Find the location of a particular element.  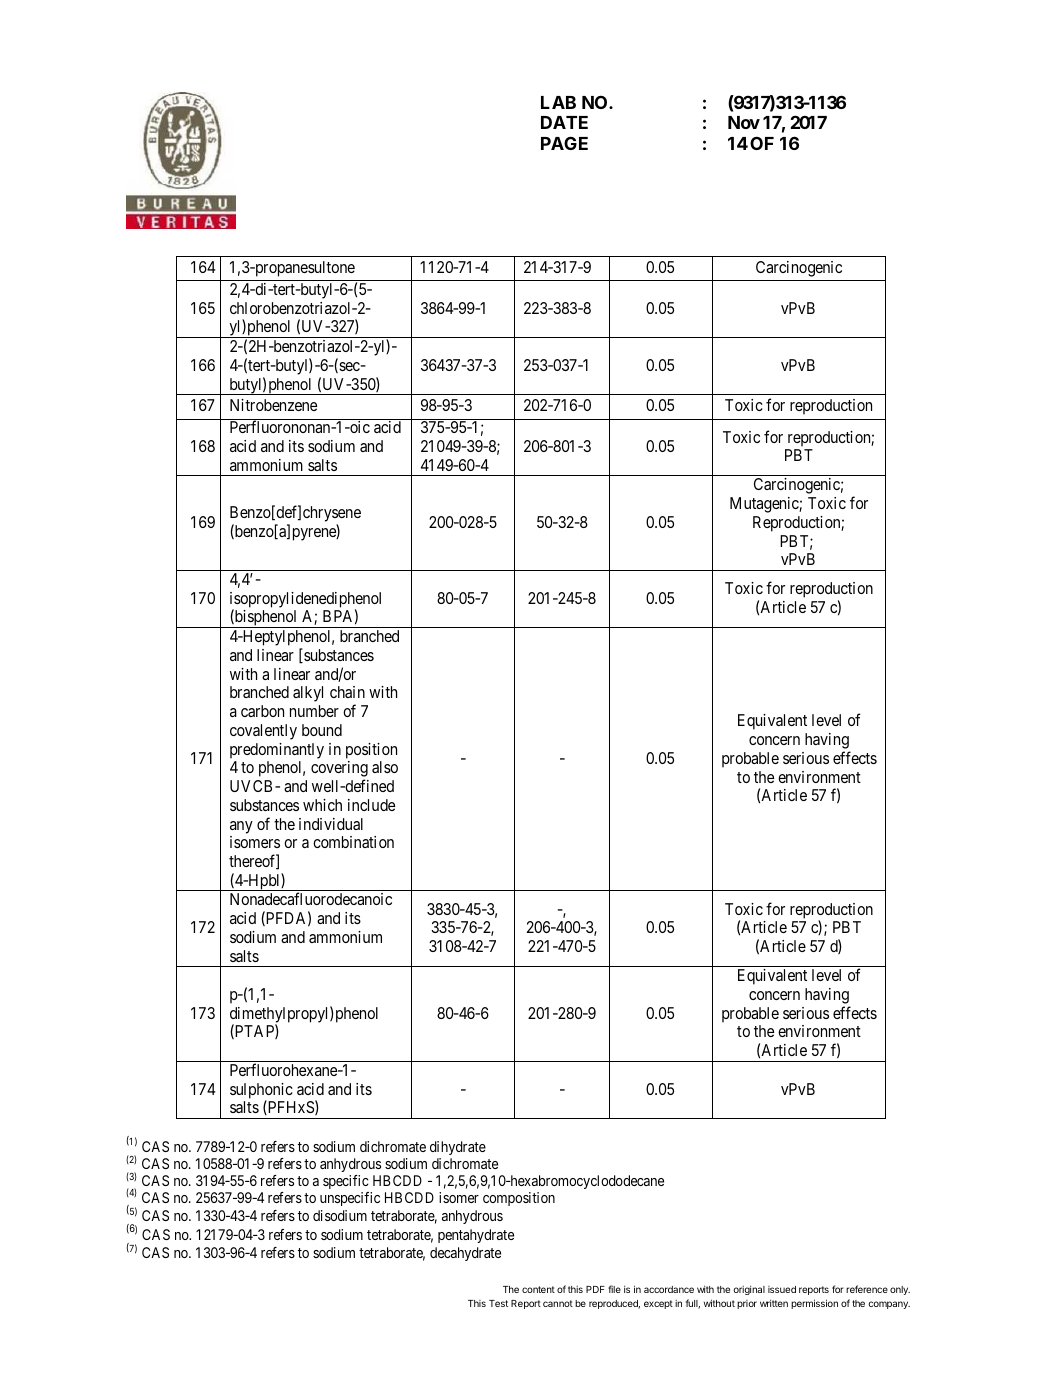

pentahydrate is located at coordinates (476, 1236).
